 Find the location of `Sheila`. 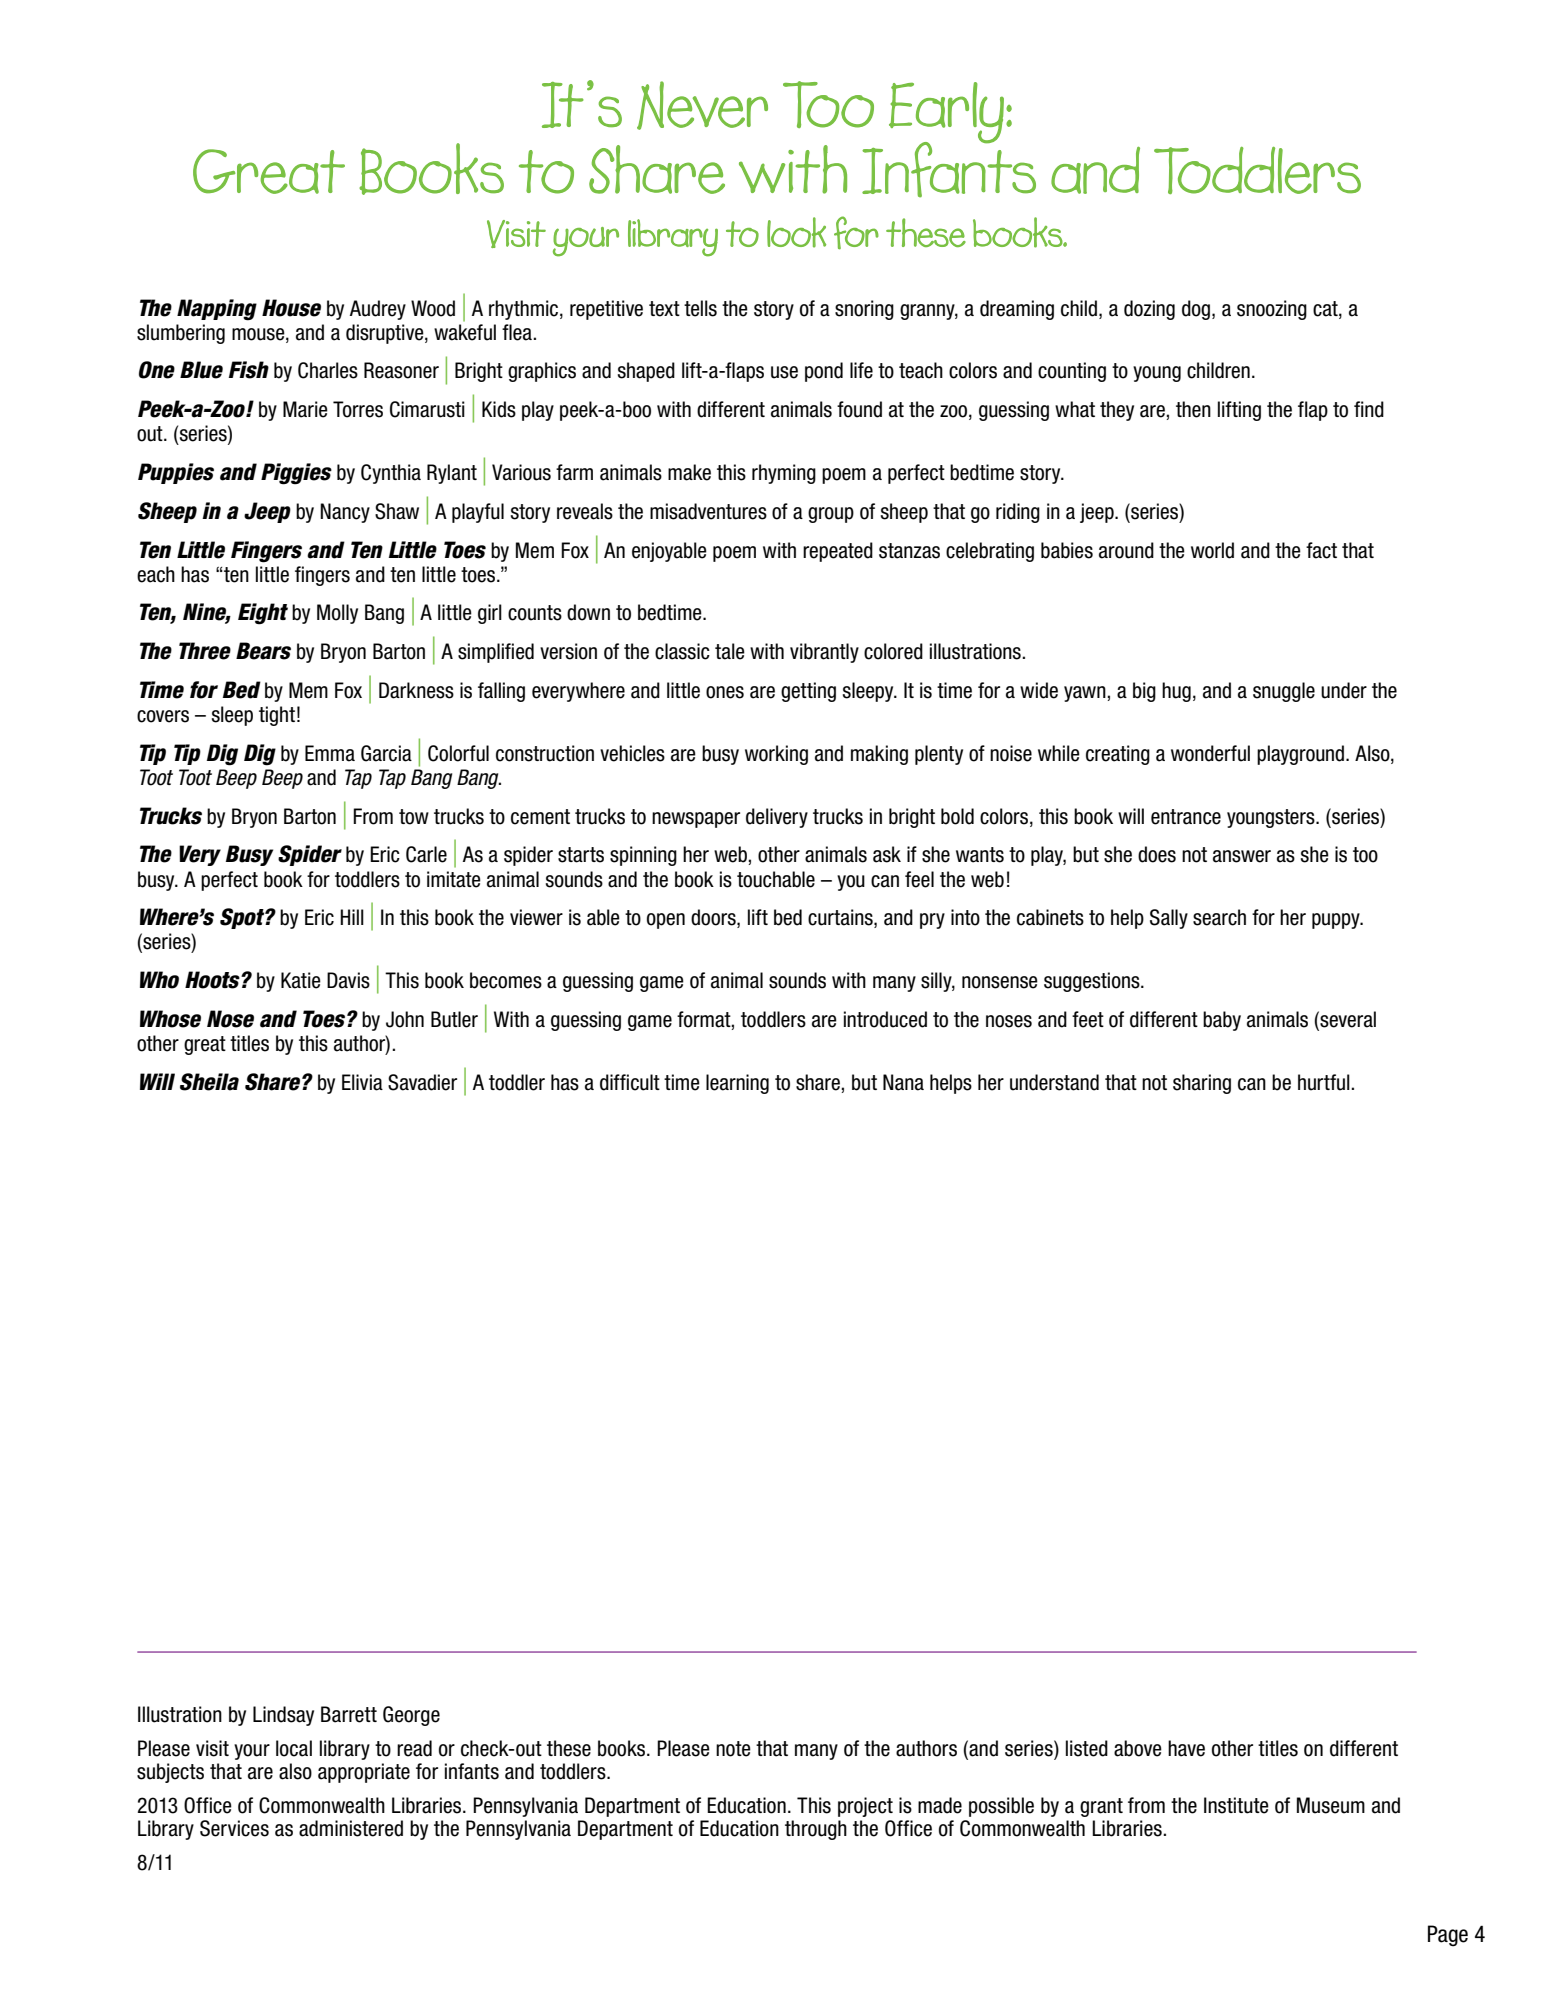

Sheila is located at coordinates (209, 1082).
